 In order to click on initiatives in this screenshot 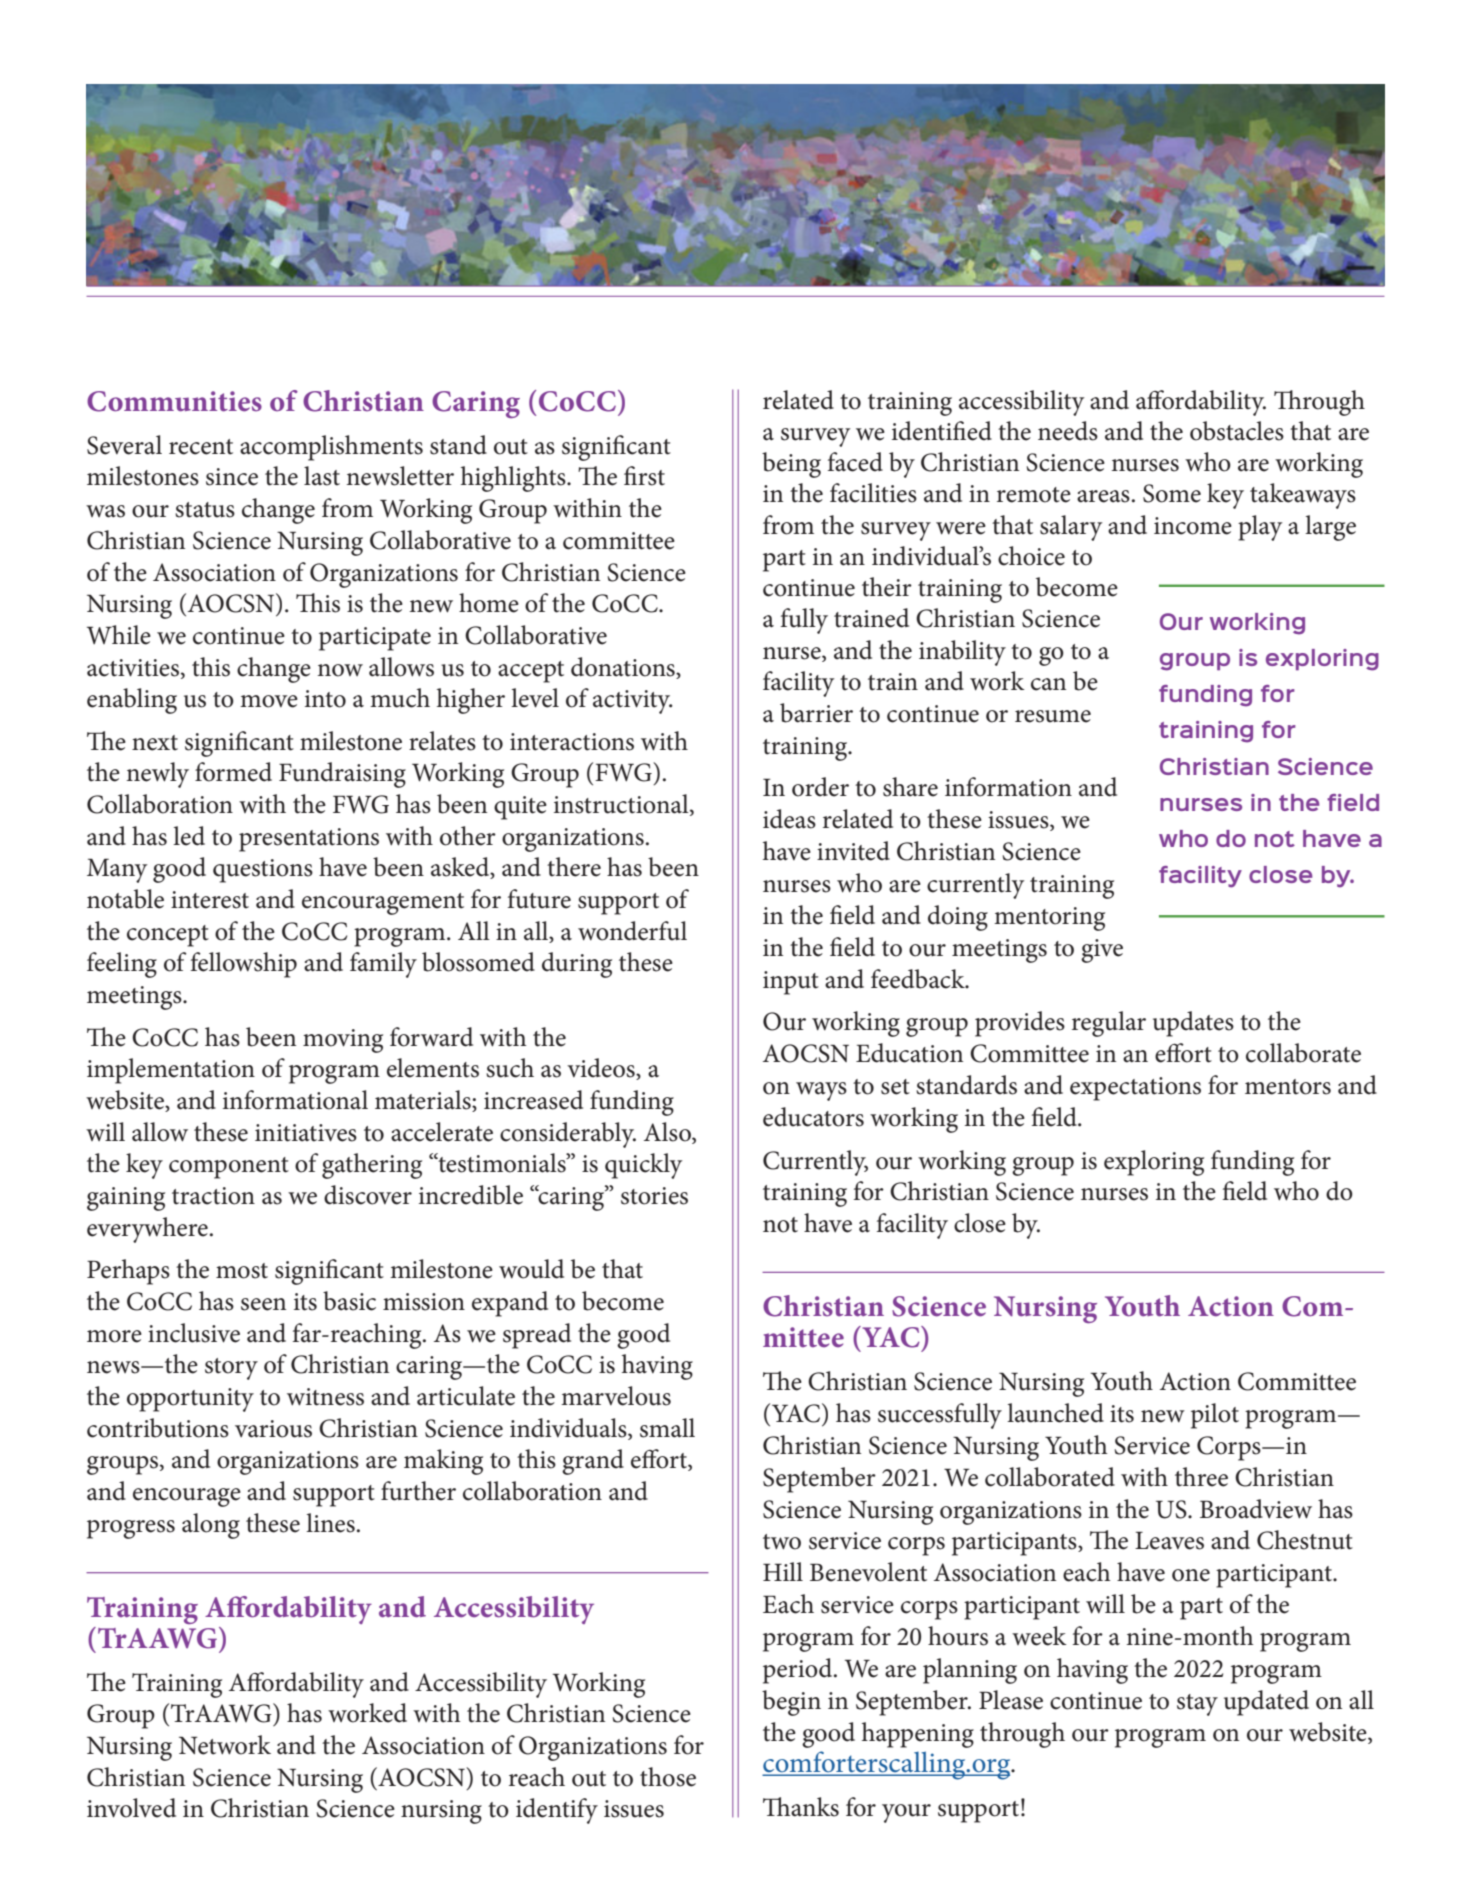, I will do `click(306, 1133)`.
